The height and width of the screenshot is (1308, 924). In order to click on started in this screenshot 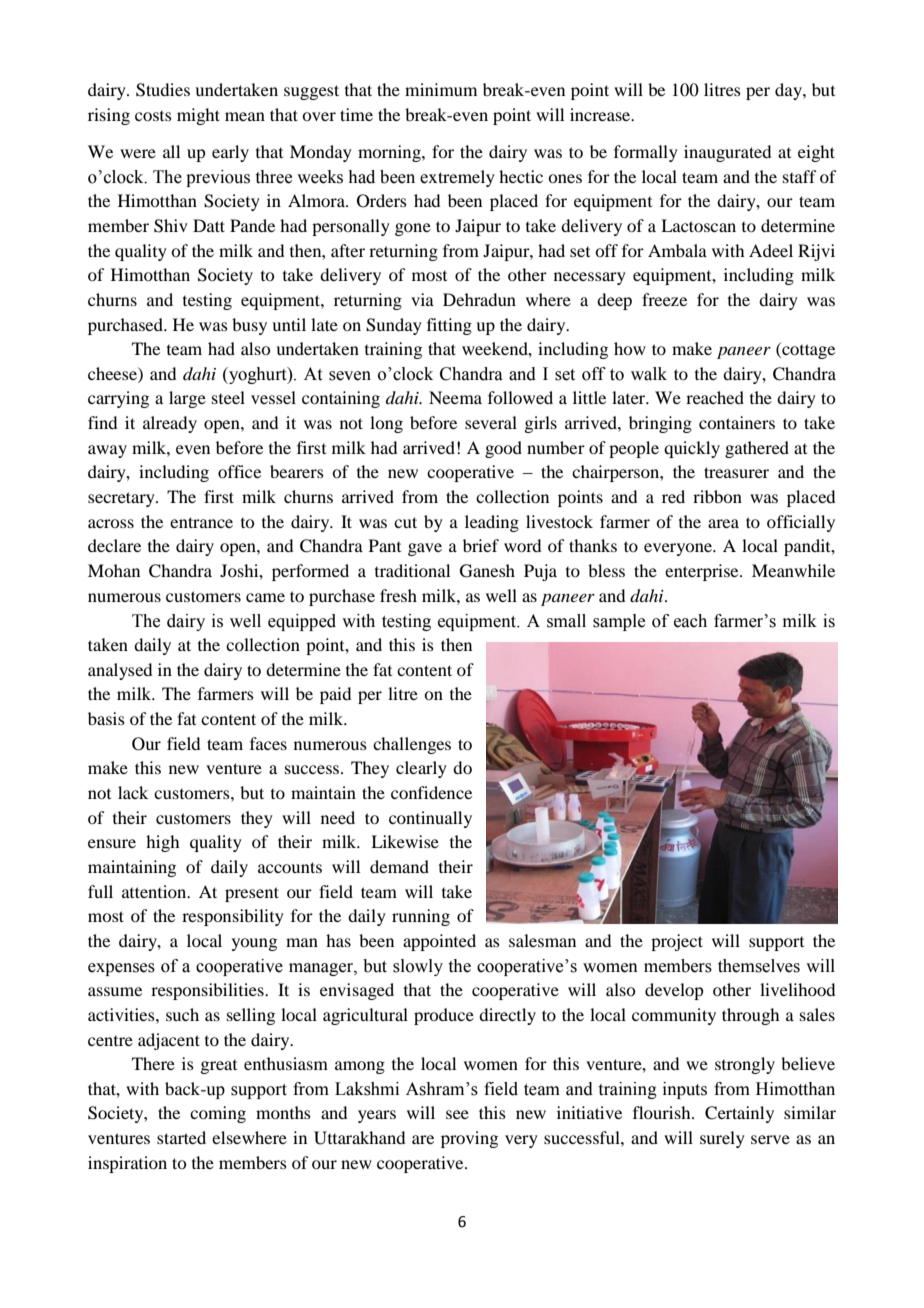, I will do `click(181, 1137)`.
